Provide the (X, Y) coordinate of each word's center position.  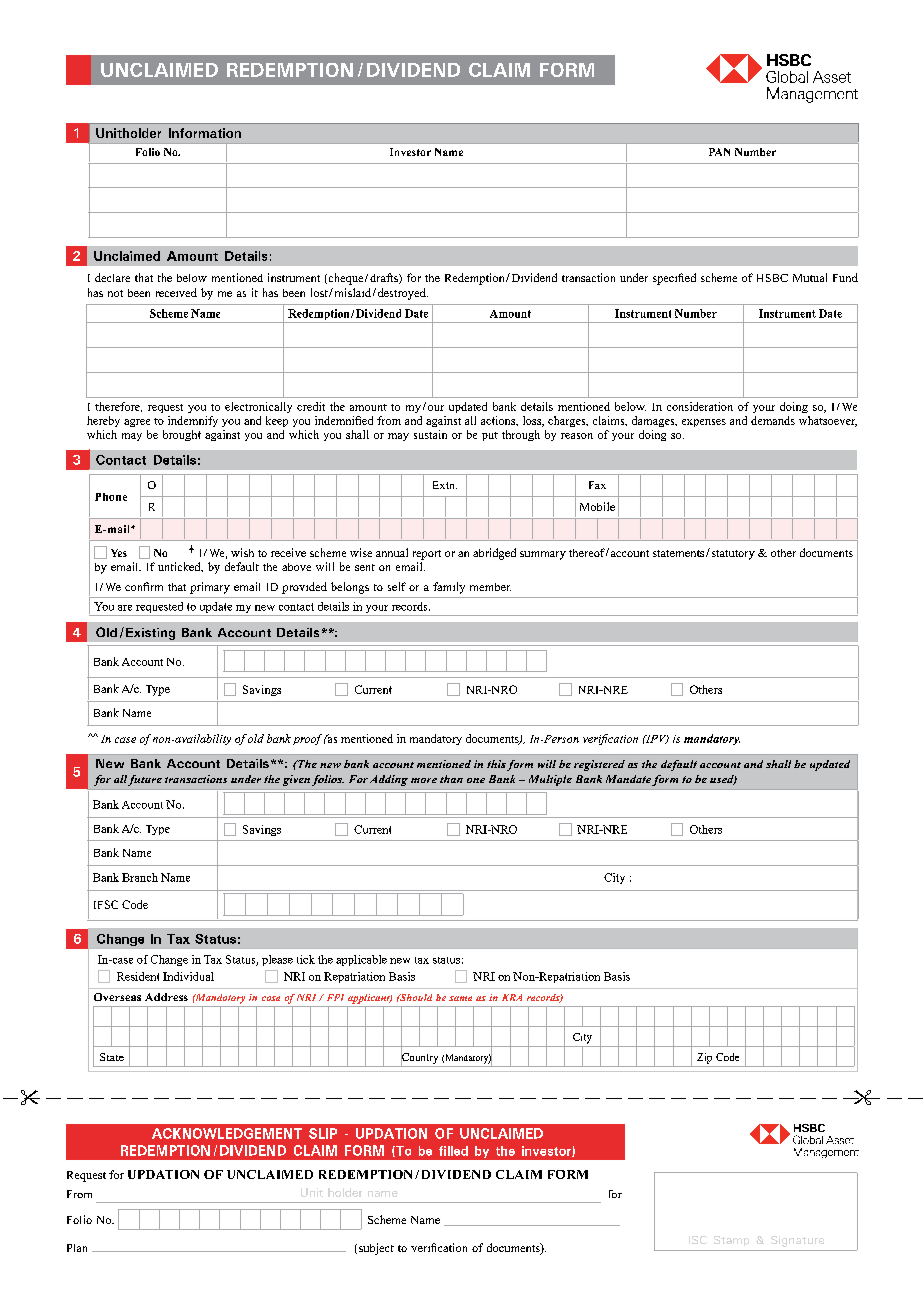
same (460, 998)
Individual (188, 976)
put (490, 436)
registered (599, 765)
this (496, 764)
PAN (719, 152)
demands (773, 420)
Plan (77, 1248)
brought (182, 435)
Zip (704, 1058)
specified (674, 279)
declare (112, 277)
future (145, 780)
